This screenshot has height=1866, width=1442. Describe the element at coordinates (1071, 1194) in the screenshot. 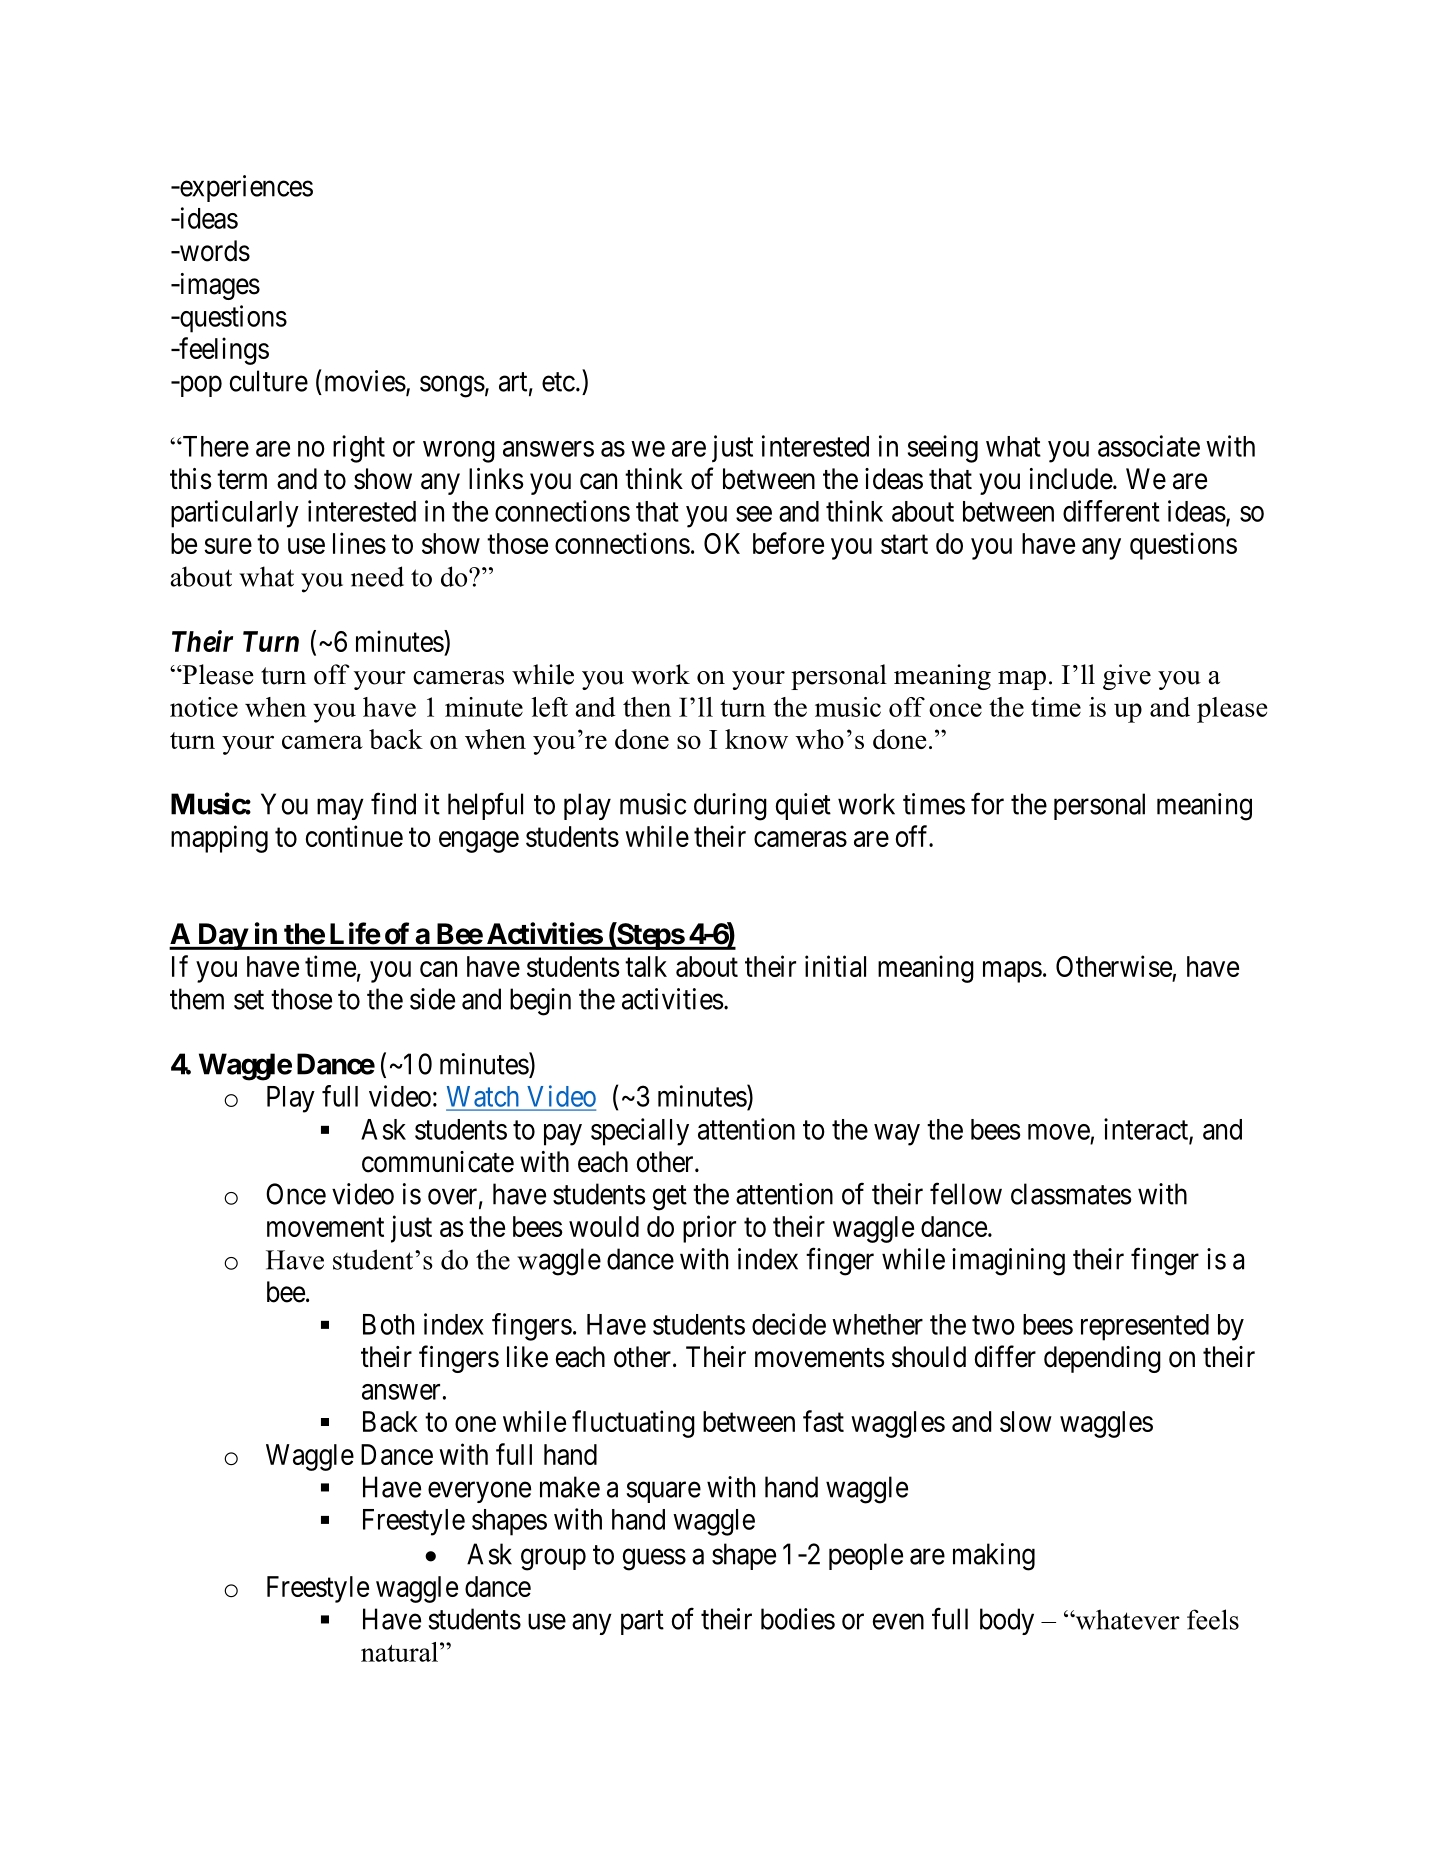

I see `classmates` at that location.
